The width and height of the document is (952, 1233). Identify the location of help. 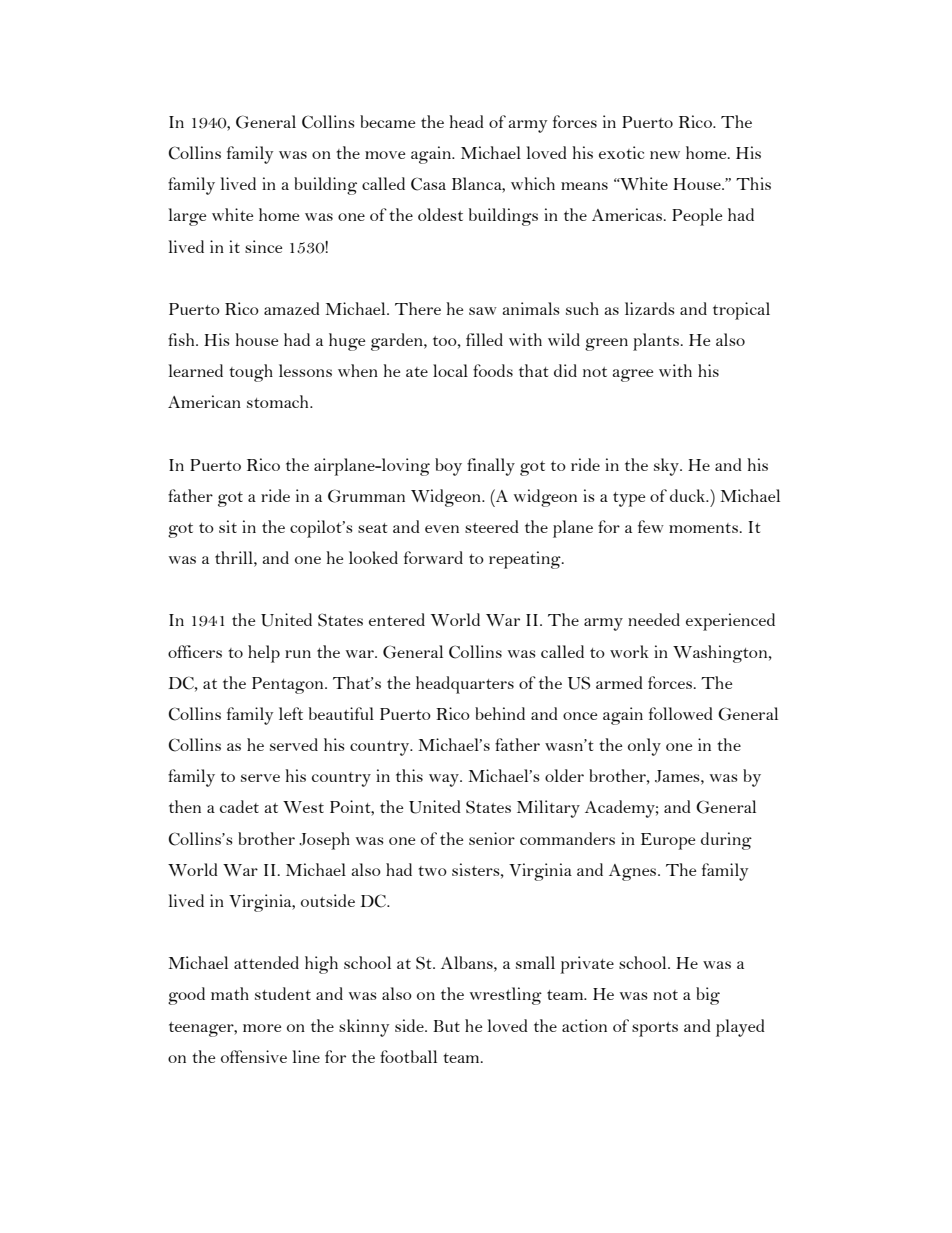
(264, 654).
